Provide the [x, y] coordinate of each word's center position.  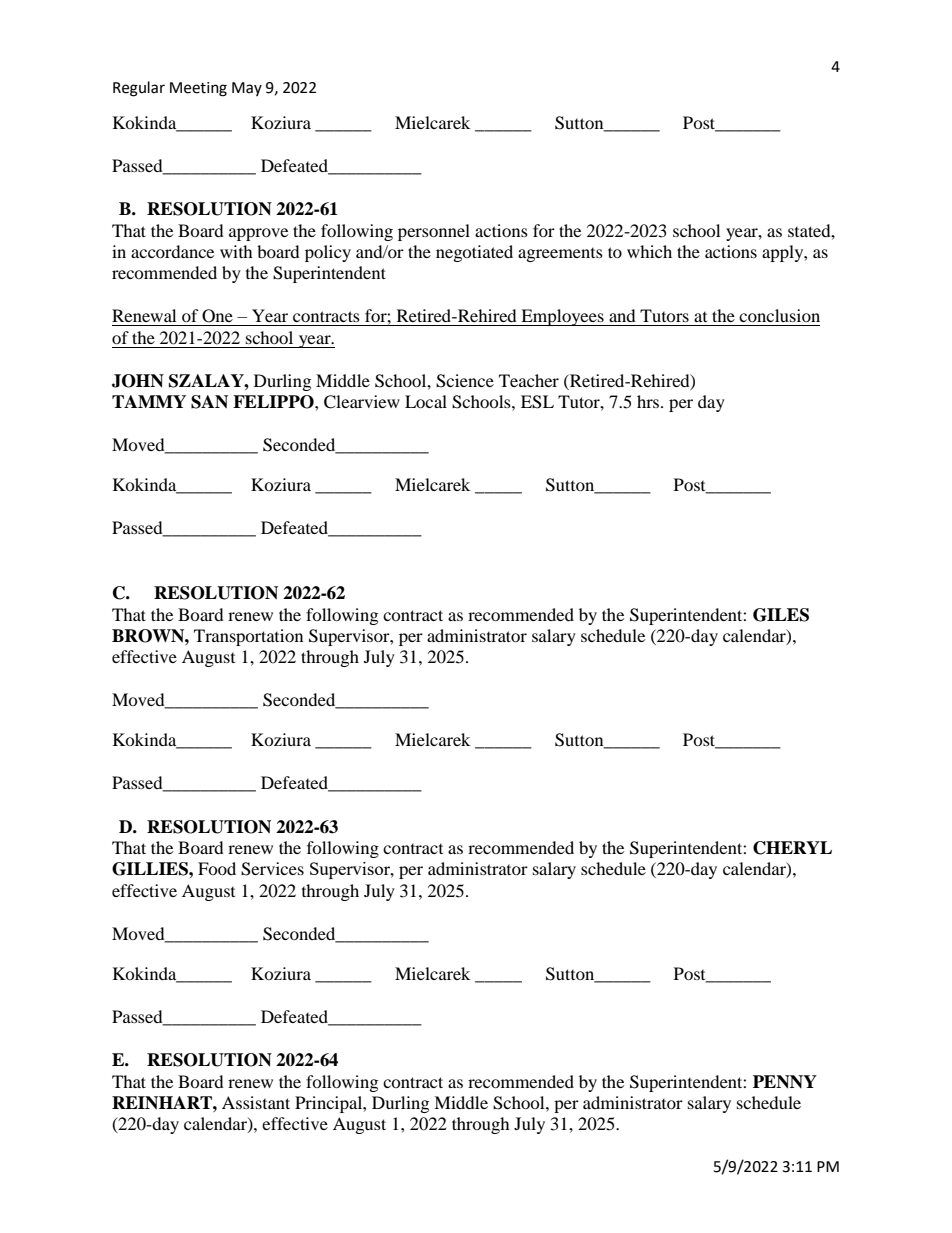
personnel [434, 232]
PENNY [785, 1082]
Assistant [256, 1102]
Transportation [248, 637]
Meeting [198, 89]
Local [426, 401]
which [649, 251]
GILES [781, 615]
